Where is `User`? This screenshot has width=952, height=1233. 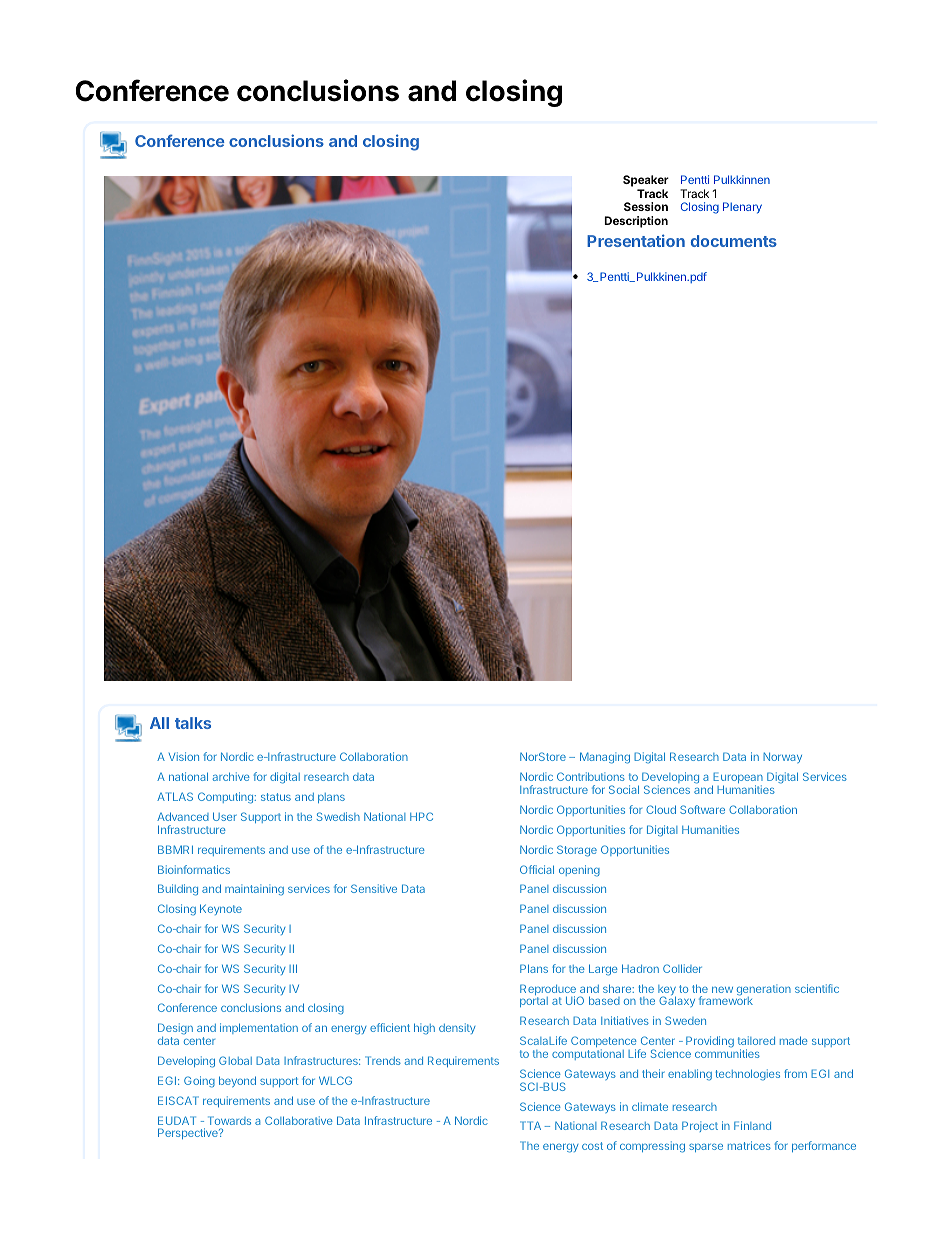 User is located at coordinates (225, 816).
